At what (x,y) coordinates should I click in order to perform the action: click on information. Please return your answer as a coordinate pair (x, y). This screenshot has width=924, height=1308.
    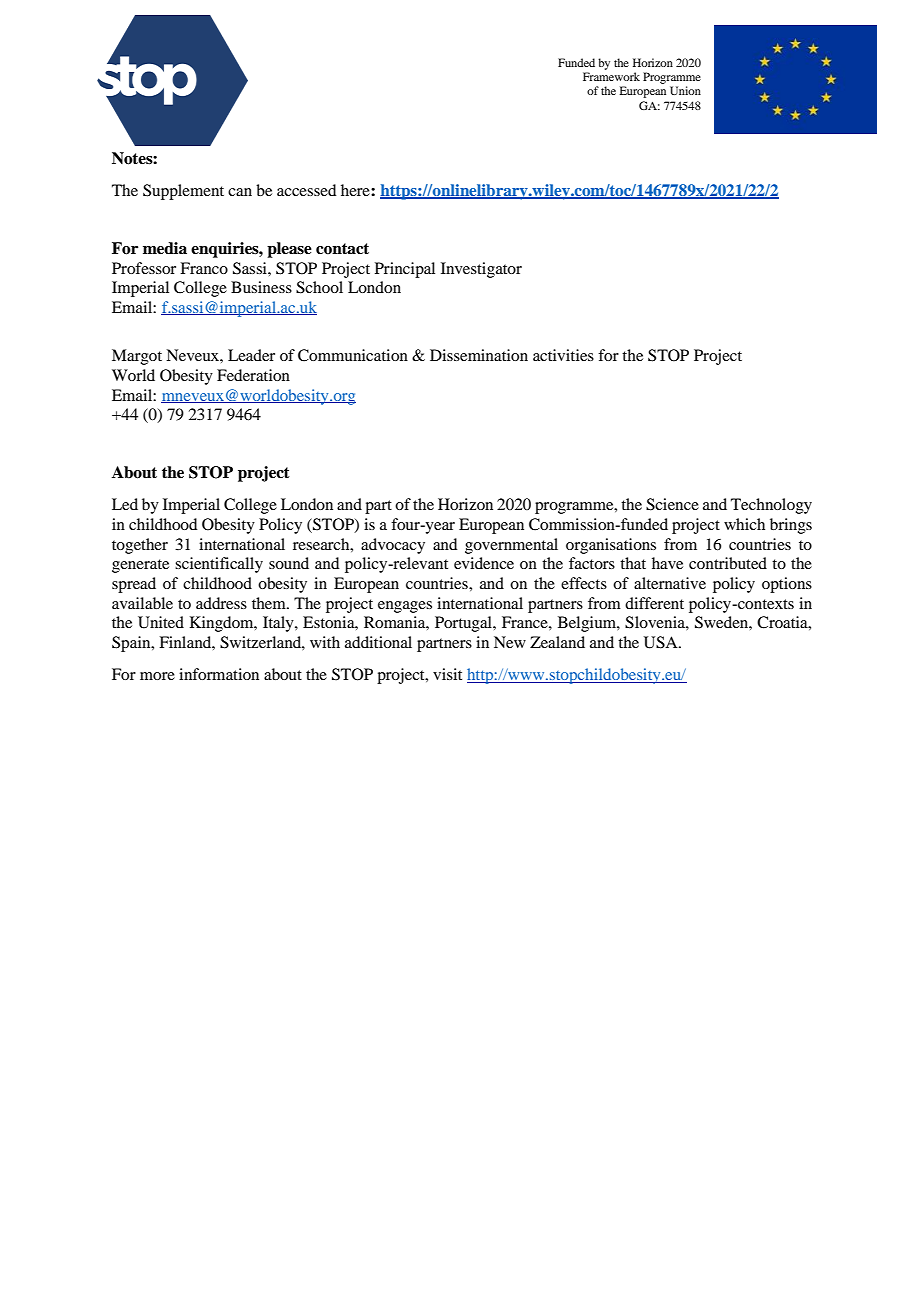
    Looking at the image, I should click on (219, 674).
